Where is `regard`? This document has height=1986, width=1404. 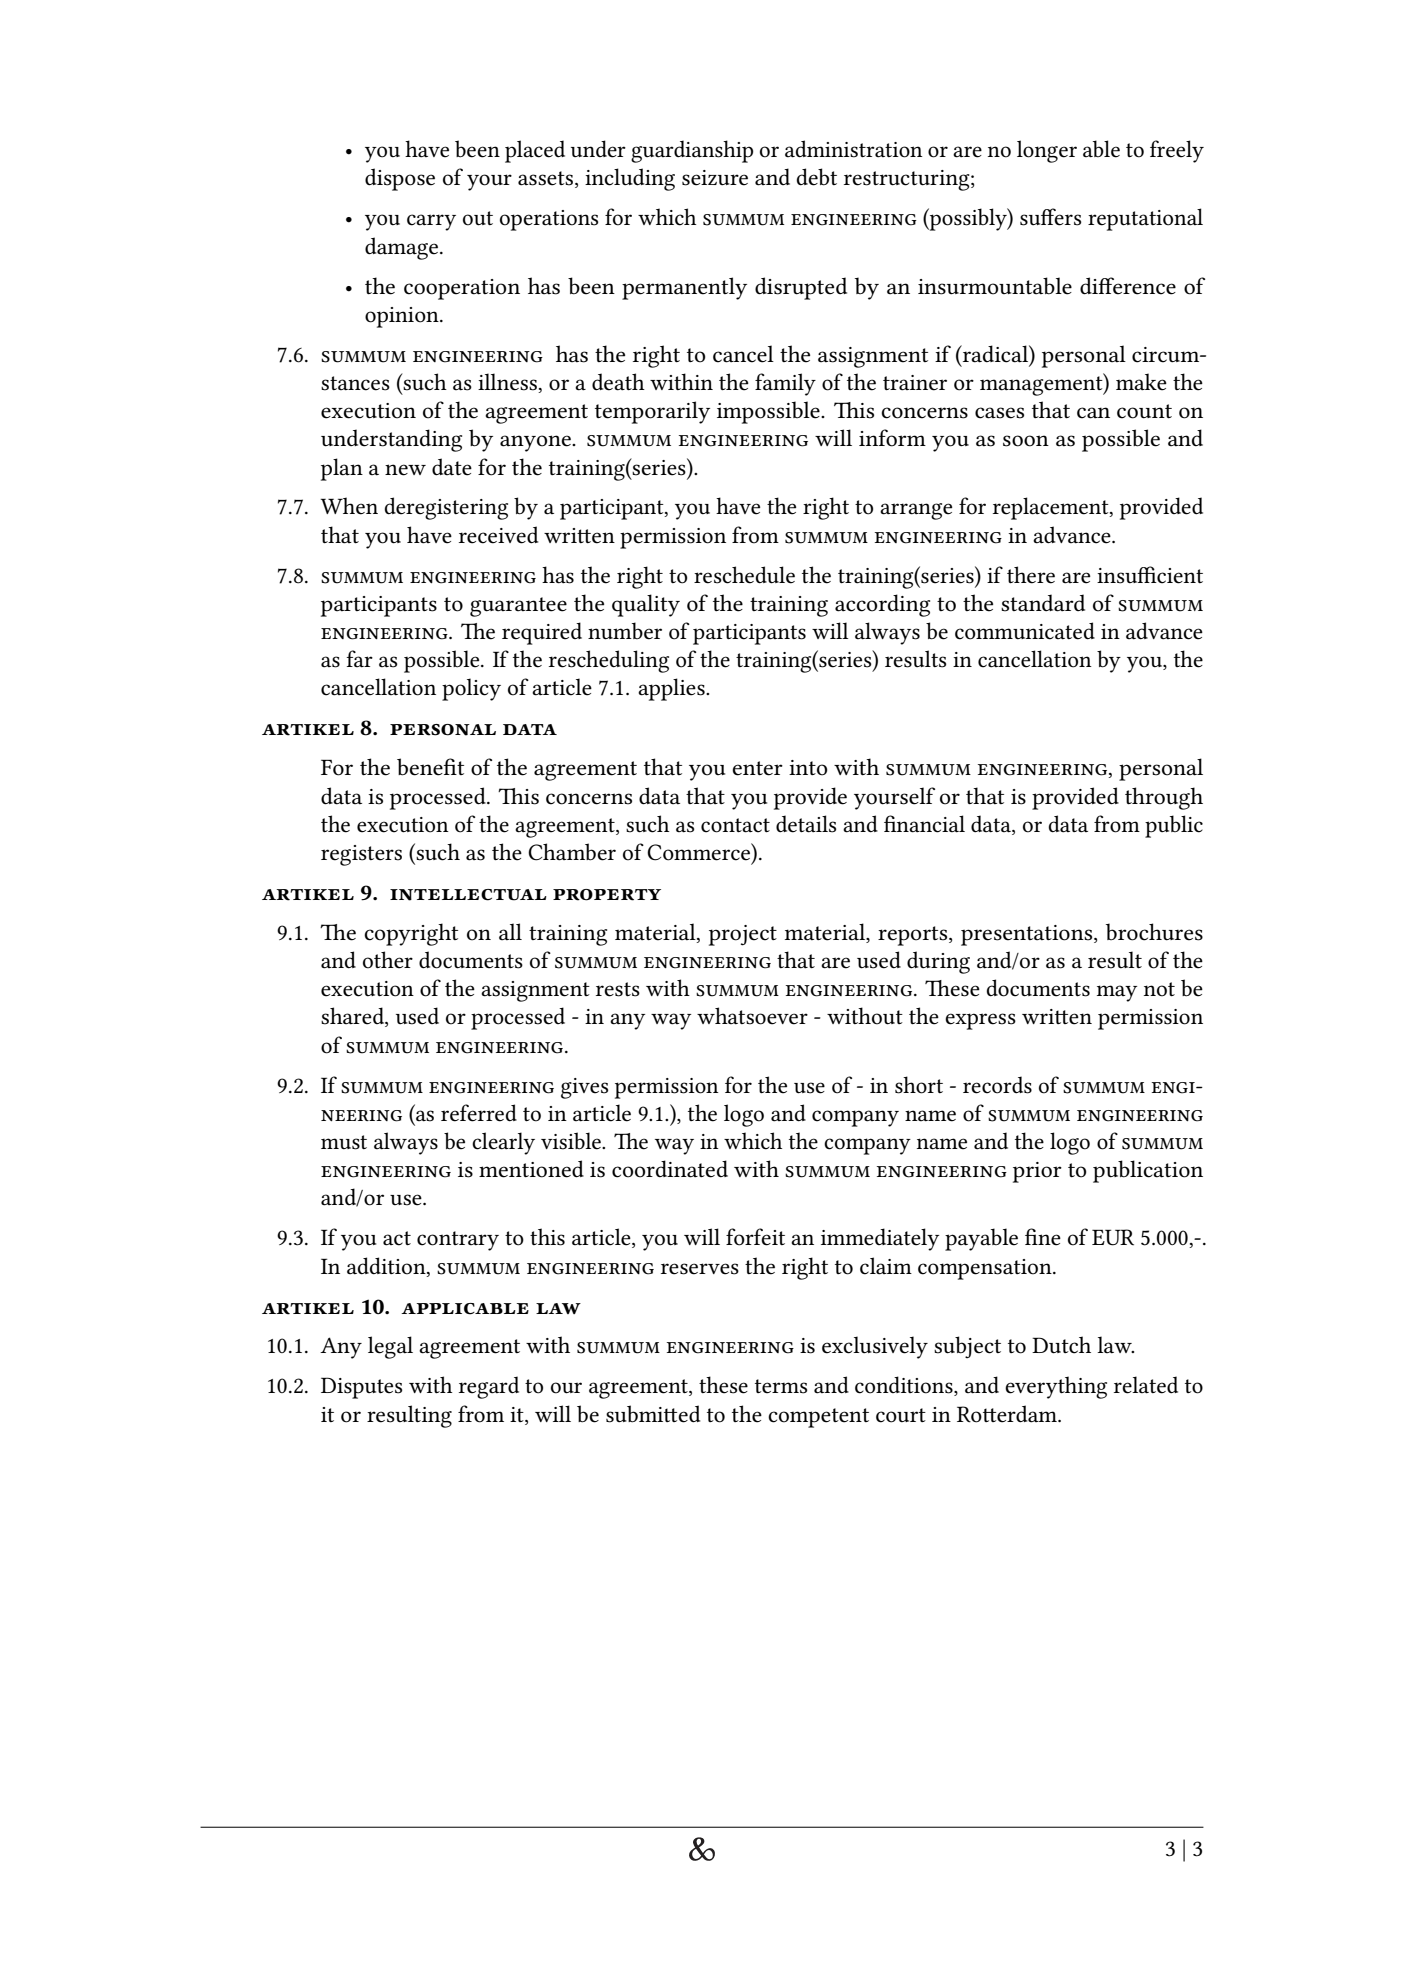
regard is located at coordinates (489, 1387).
